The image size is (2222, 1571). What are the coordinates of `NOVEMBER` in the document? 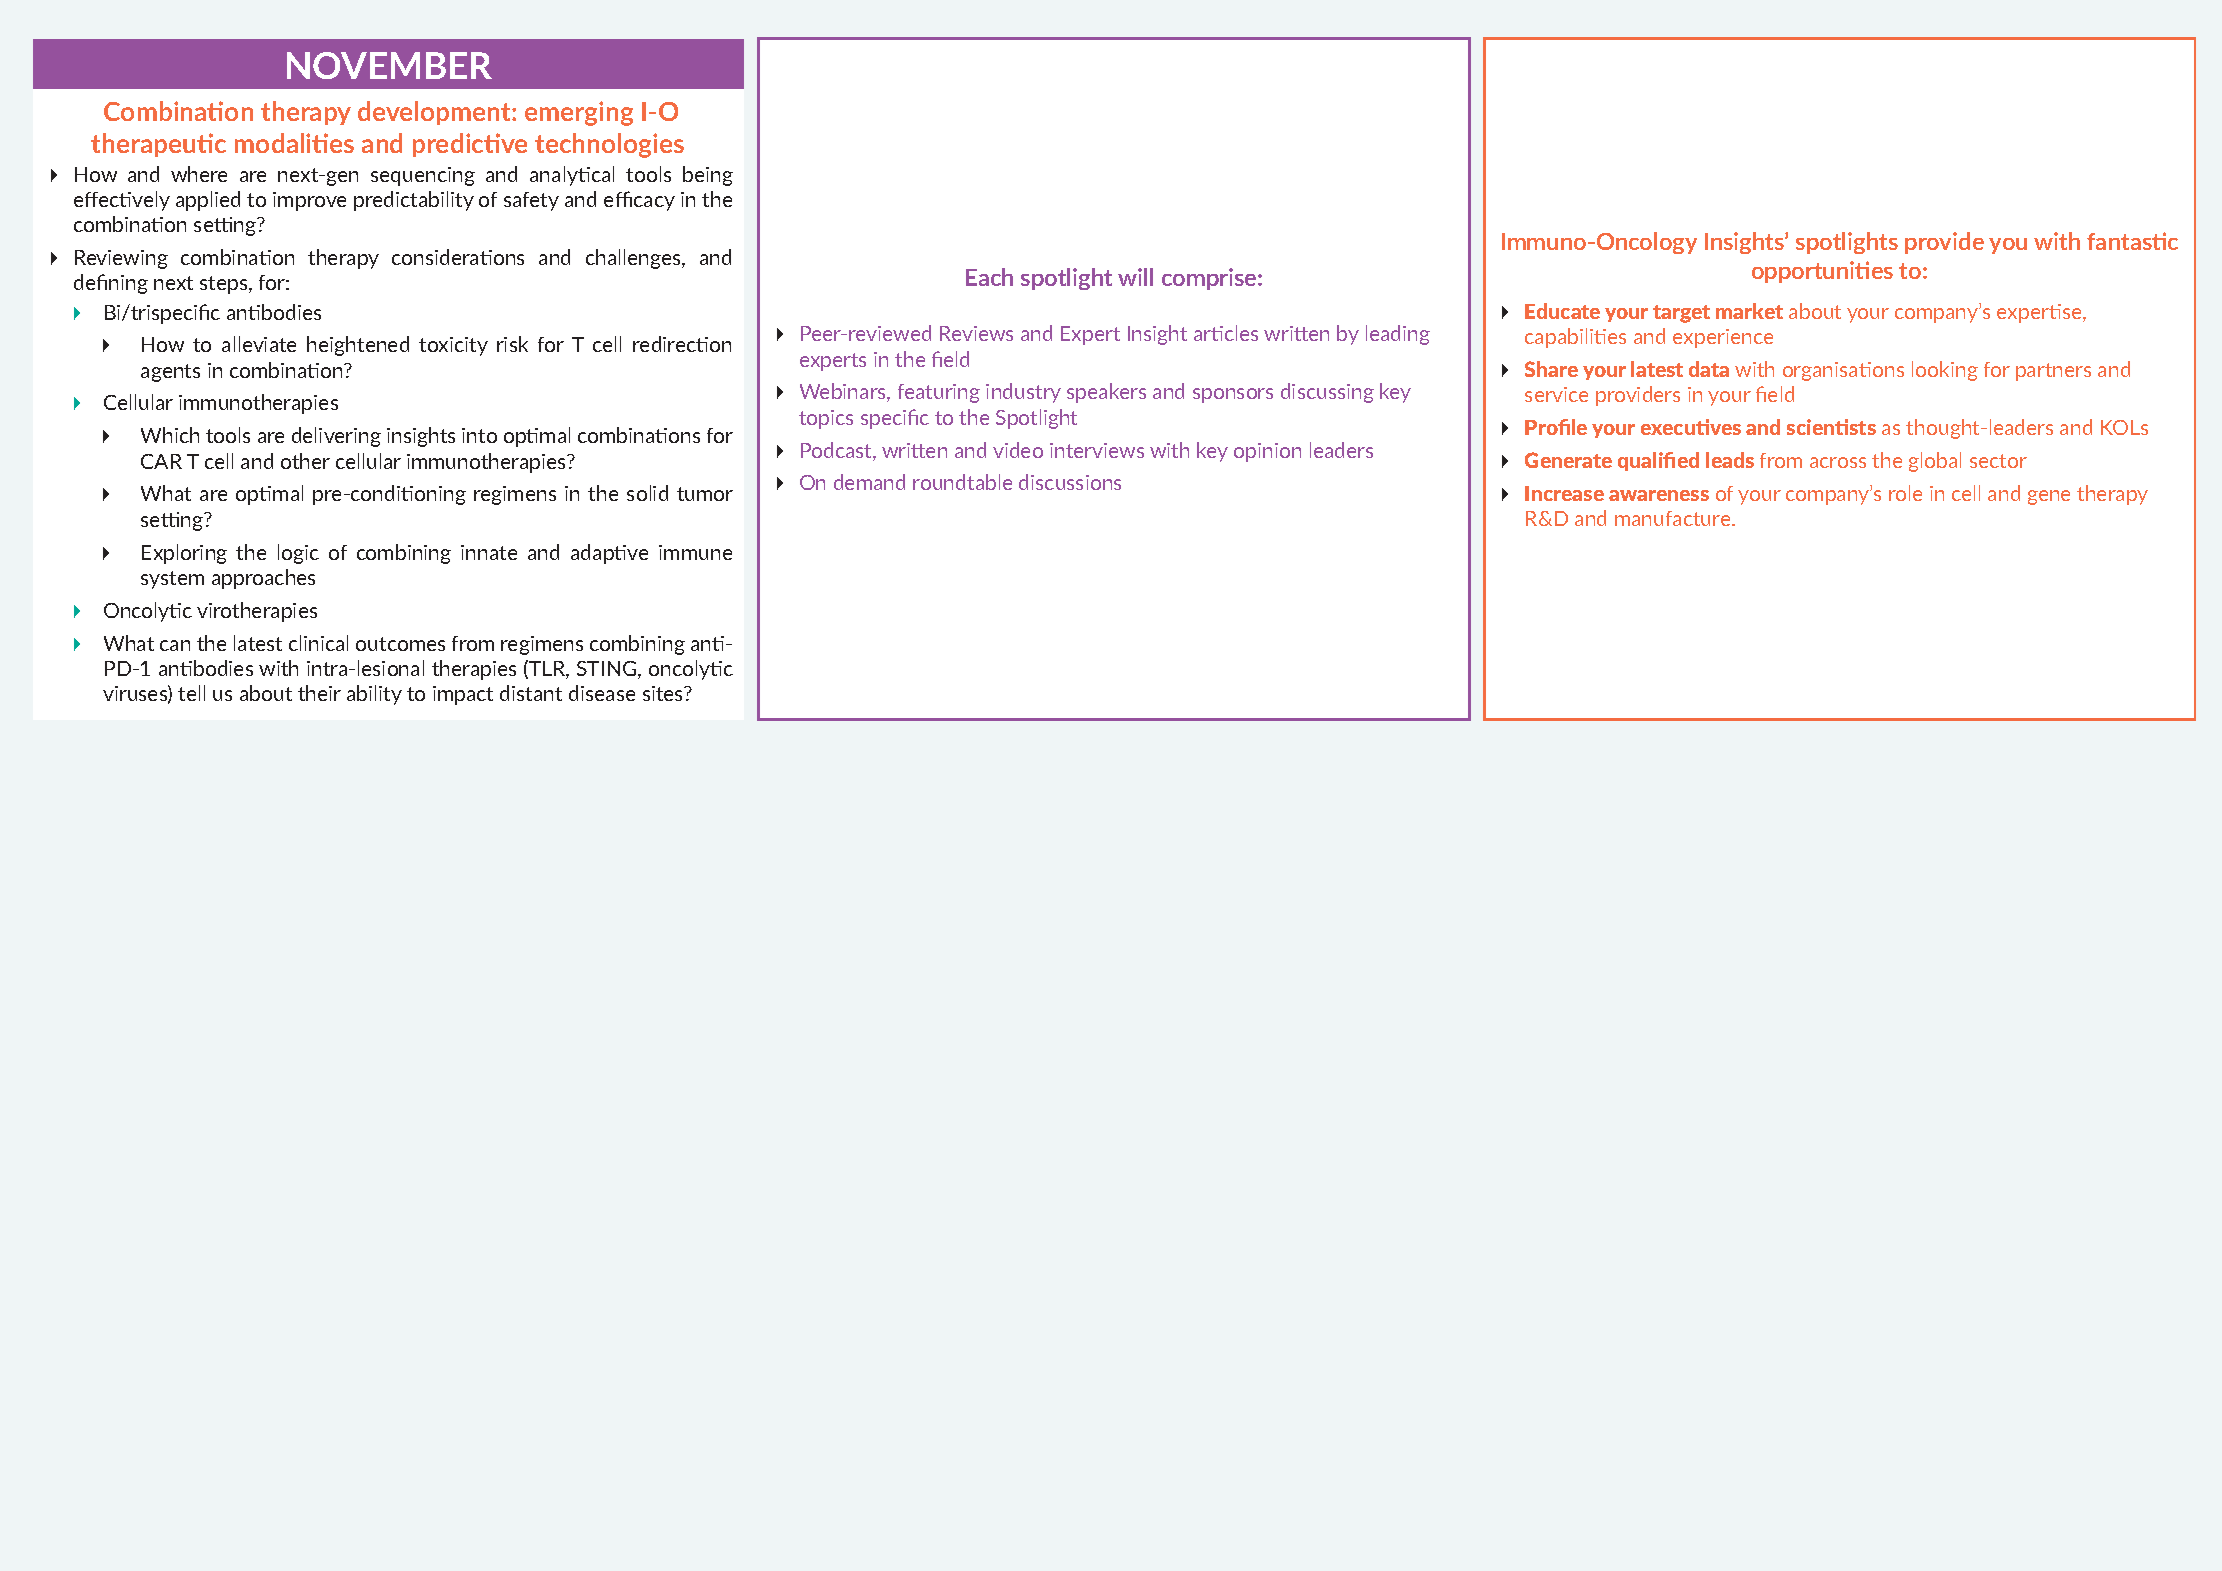 It's located at (389, 65).
